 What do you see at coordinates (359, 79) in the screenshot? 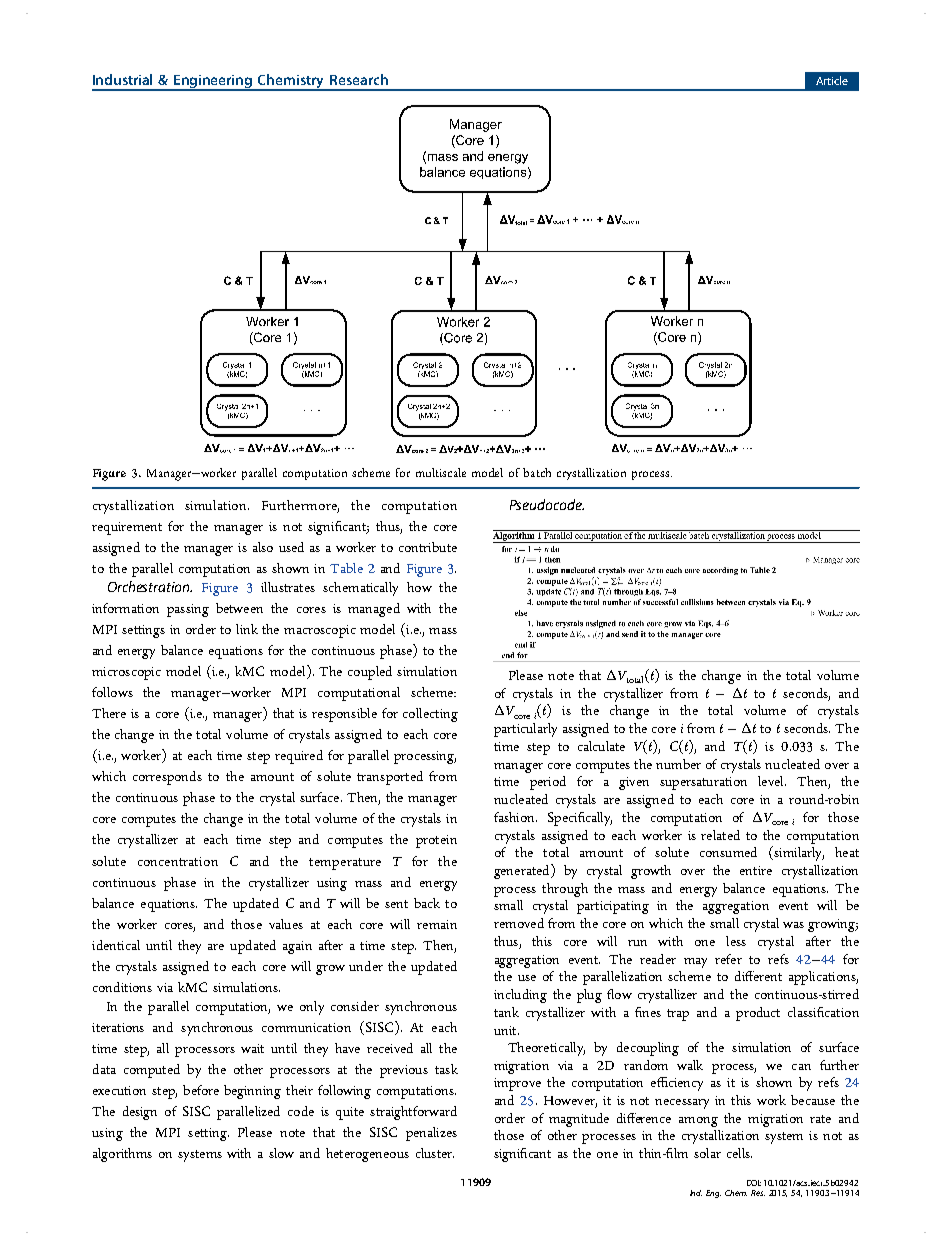
I see `Research` at bounding box center [359, 79].
